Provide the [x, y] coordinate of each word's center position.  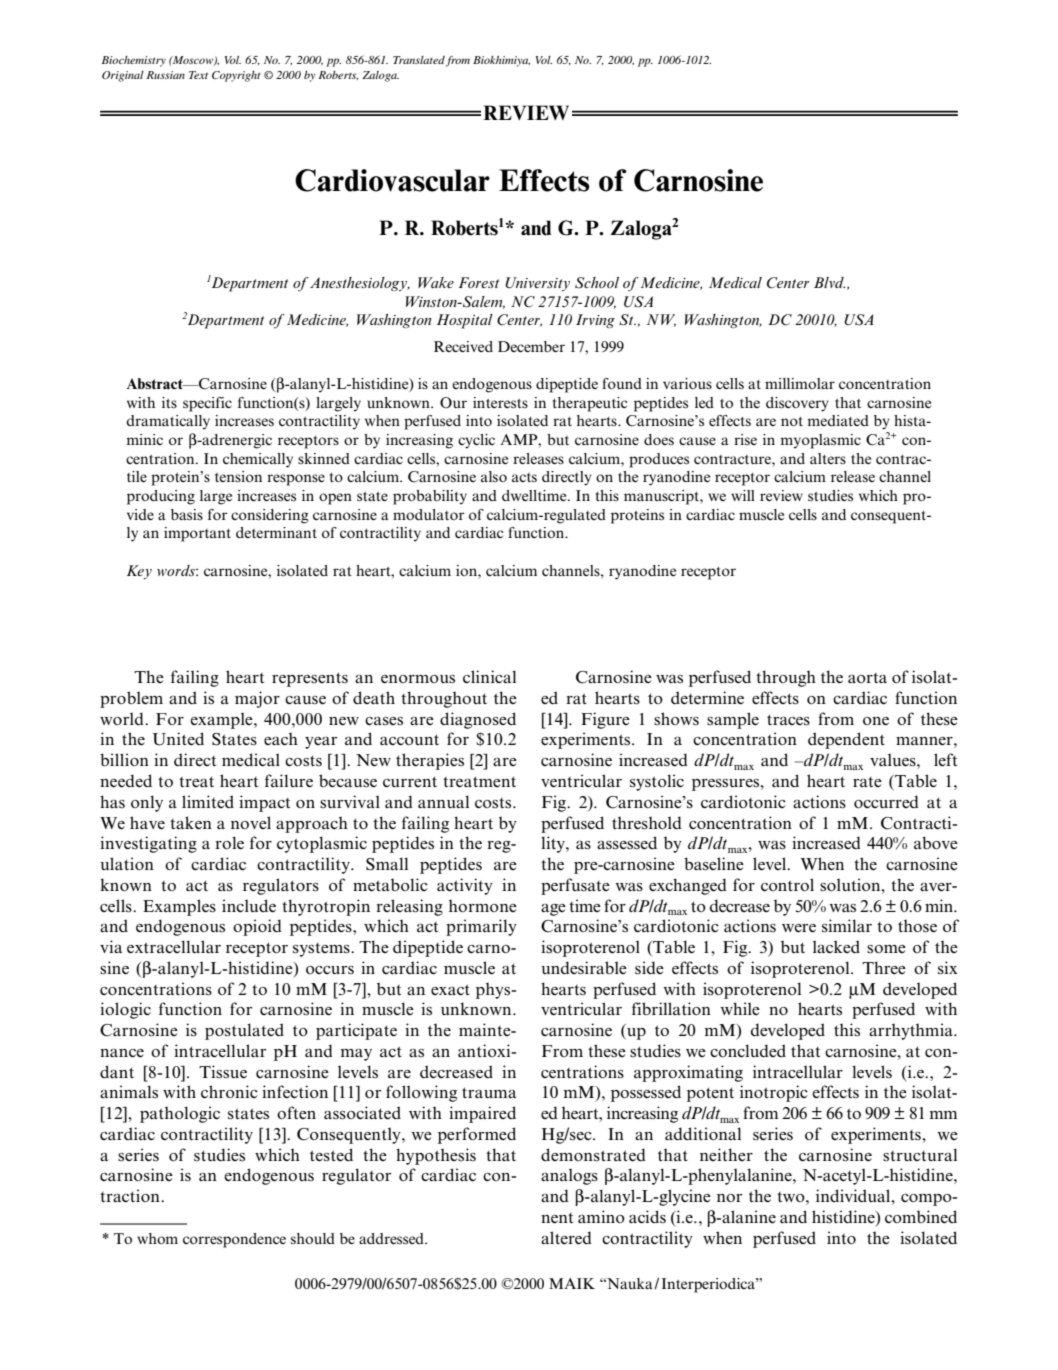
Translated [419, 60]
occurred [886, 801]
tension [238, 476]
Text [198, 75]
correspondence [234, 1240]
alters [828, 458]
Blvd [829, 282]
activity [465, 886]
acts [524, 477]
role [229, 842]
